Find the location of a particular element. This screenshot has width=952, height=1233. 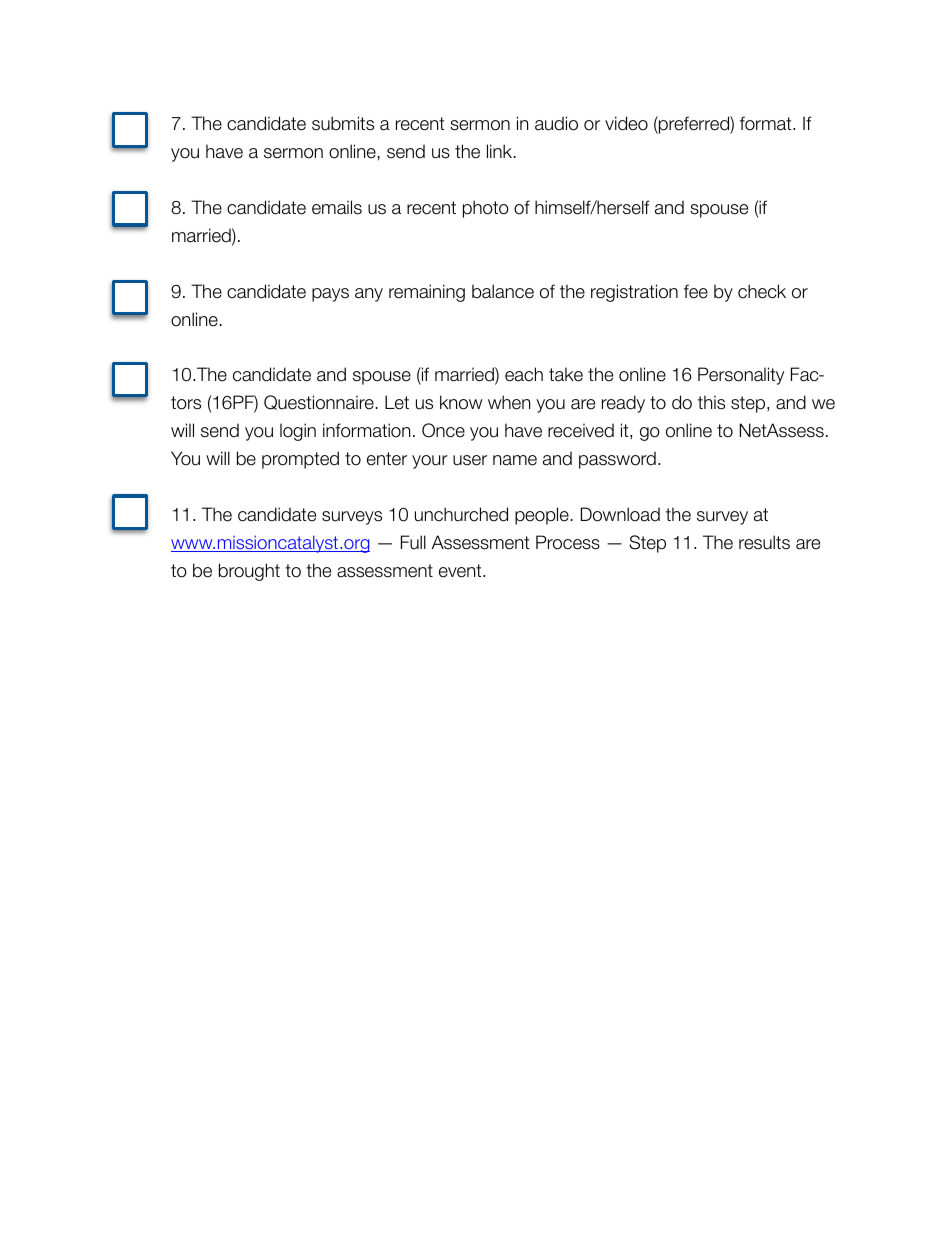

brought is located at coordinates (249, 572).
